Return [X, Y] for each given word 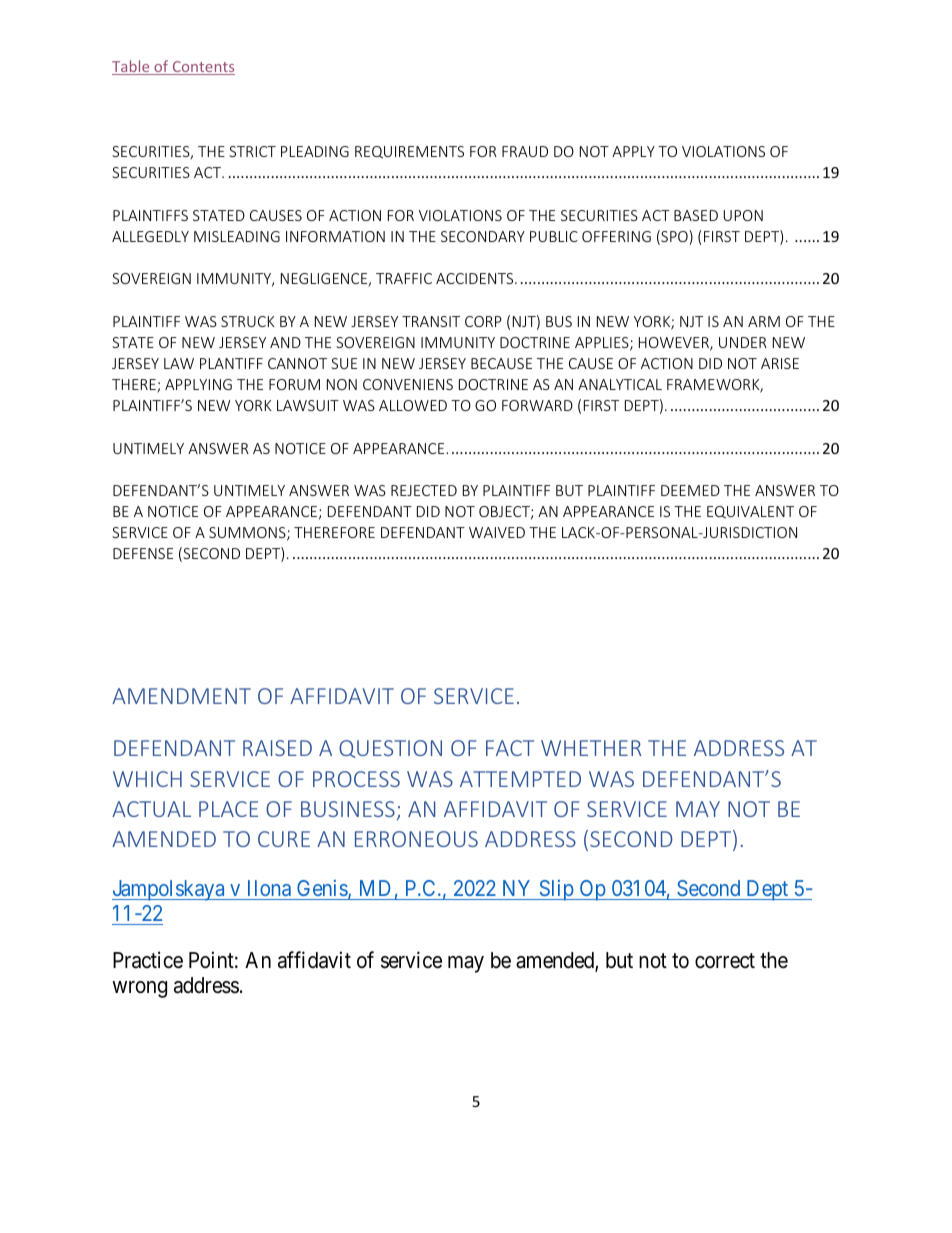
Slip [556, 890]
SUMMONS [248, 534]
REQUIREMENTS [409, 152]
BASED [696, 215]
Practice [148, 960]
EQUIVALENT [750, 512]
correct [725, 961]
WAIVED [497, 532]
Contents [202, 68]
